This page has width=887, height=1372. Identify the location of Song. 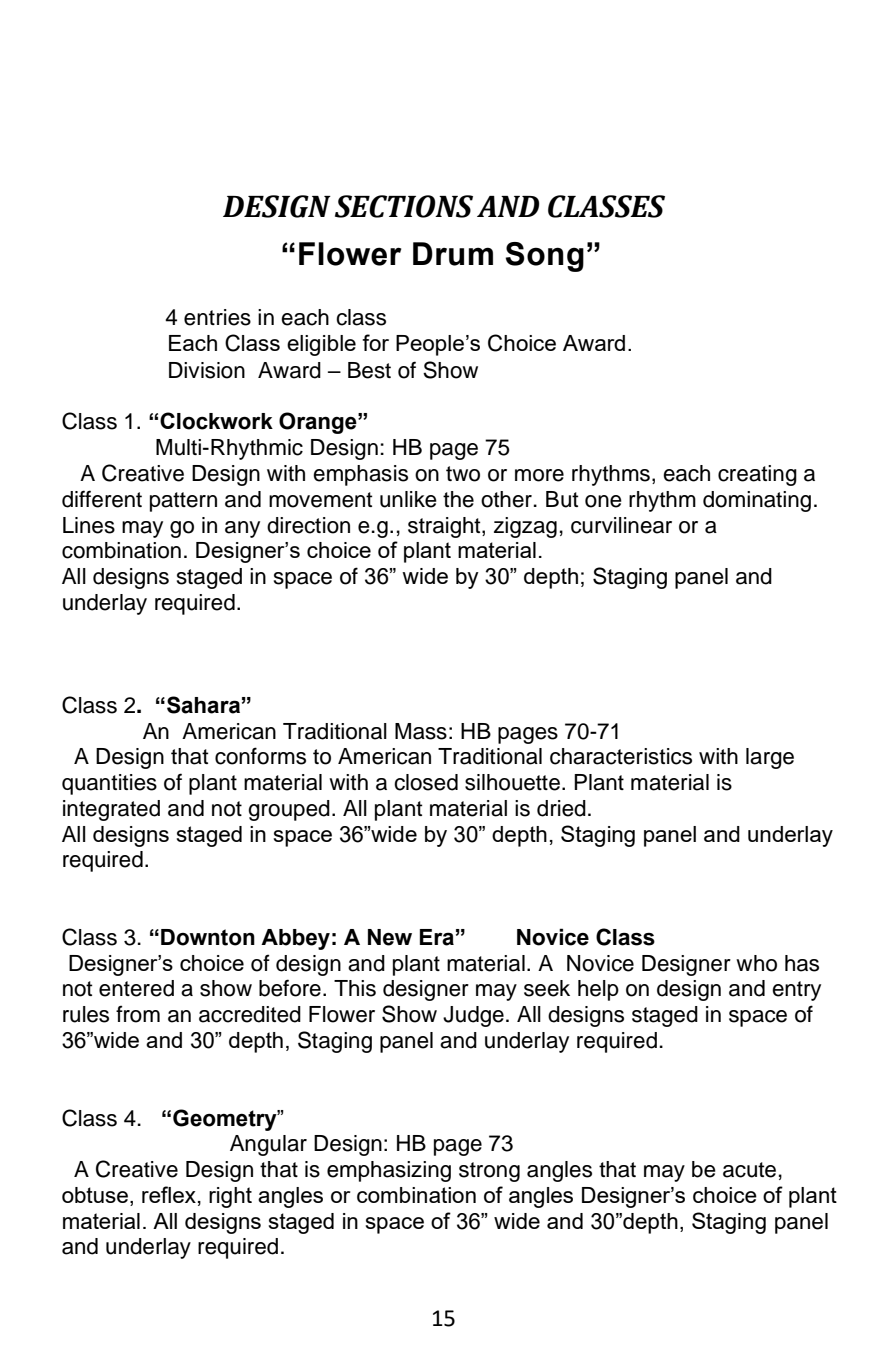
(545, 257).
